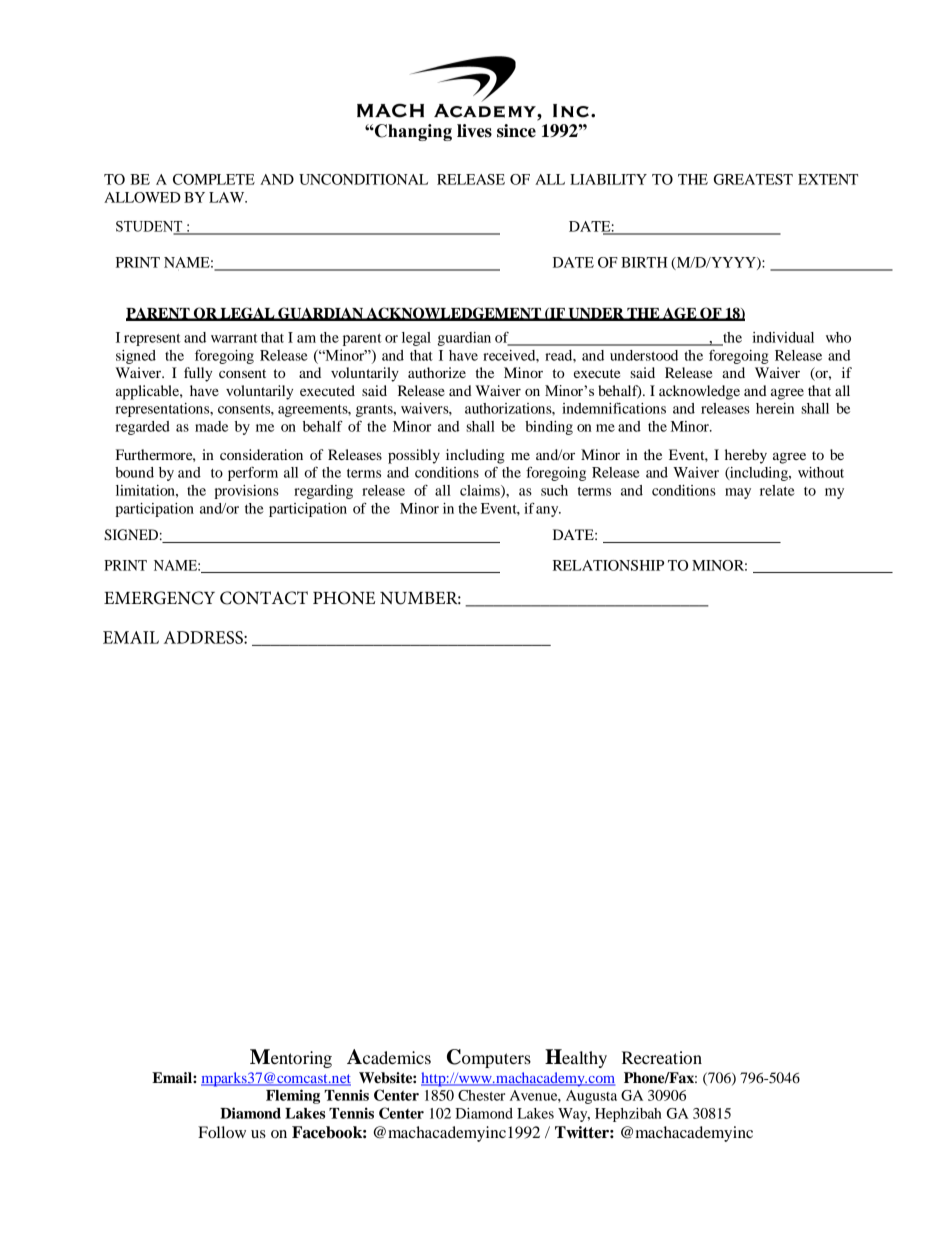 Image resolution: width=952 pixels, height=1233 pixels. What do you see at coordinates (264, 598) in the screenshot?
I see `CONTACT` at bounding box center [264, 598].
